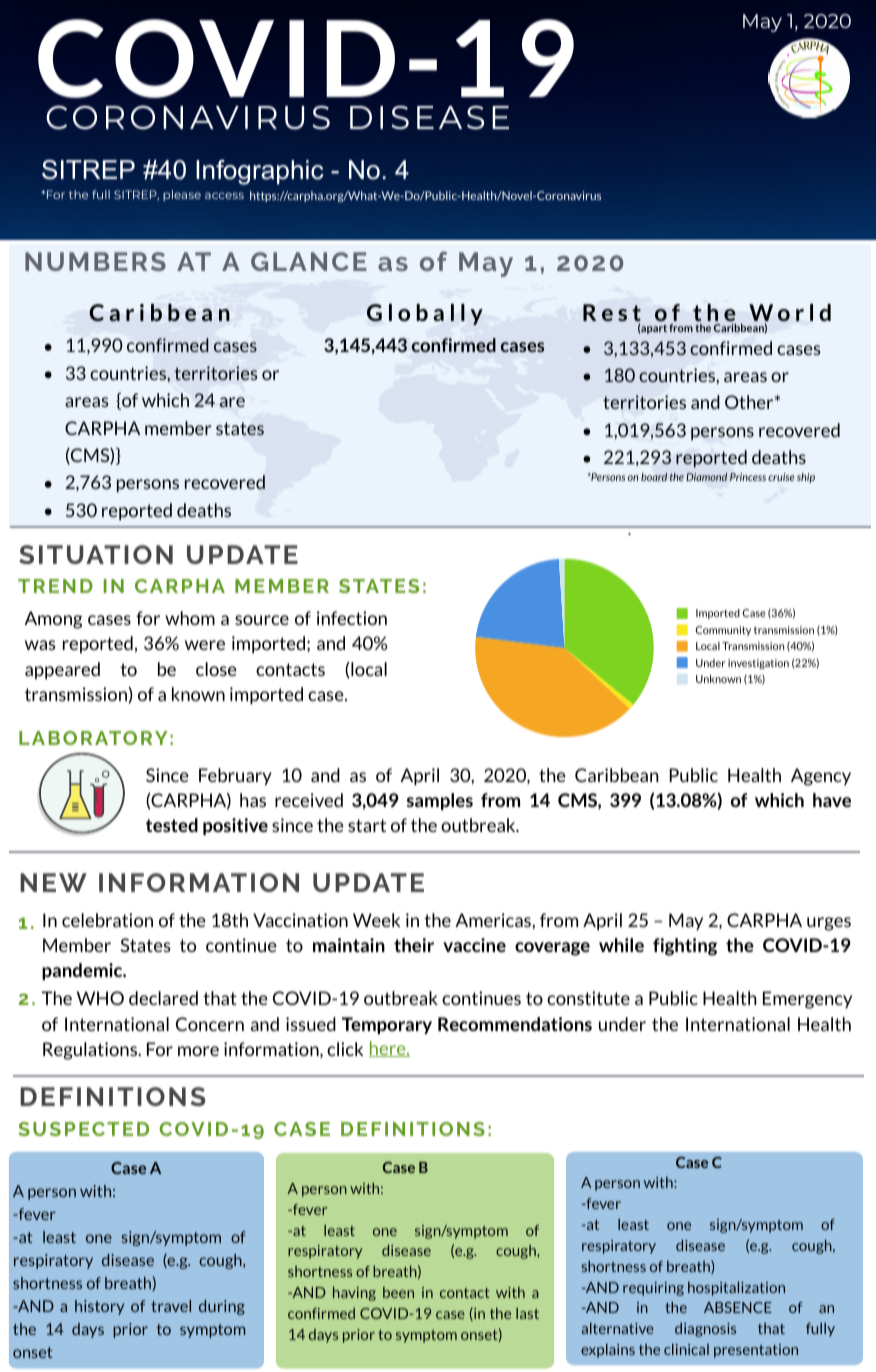 The height and width of the page is (1372, 876). What do you see at coordinates (807, 1000) in the page?
I see `Emergency` at bounding box center [807, 1000].
